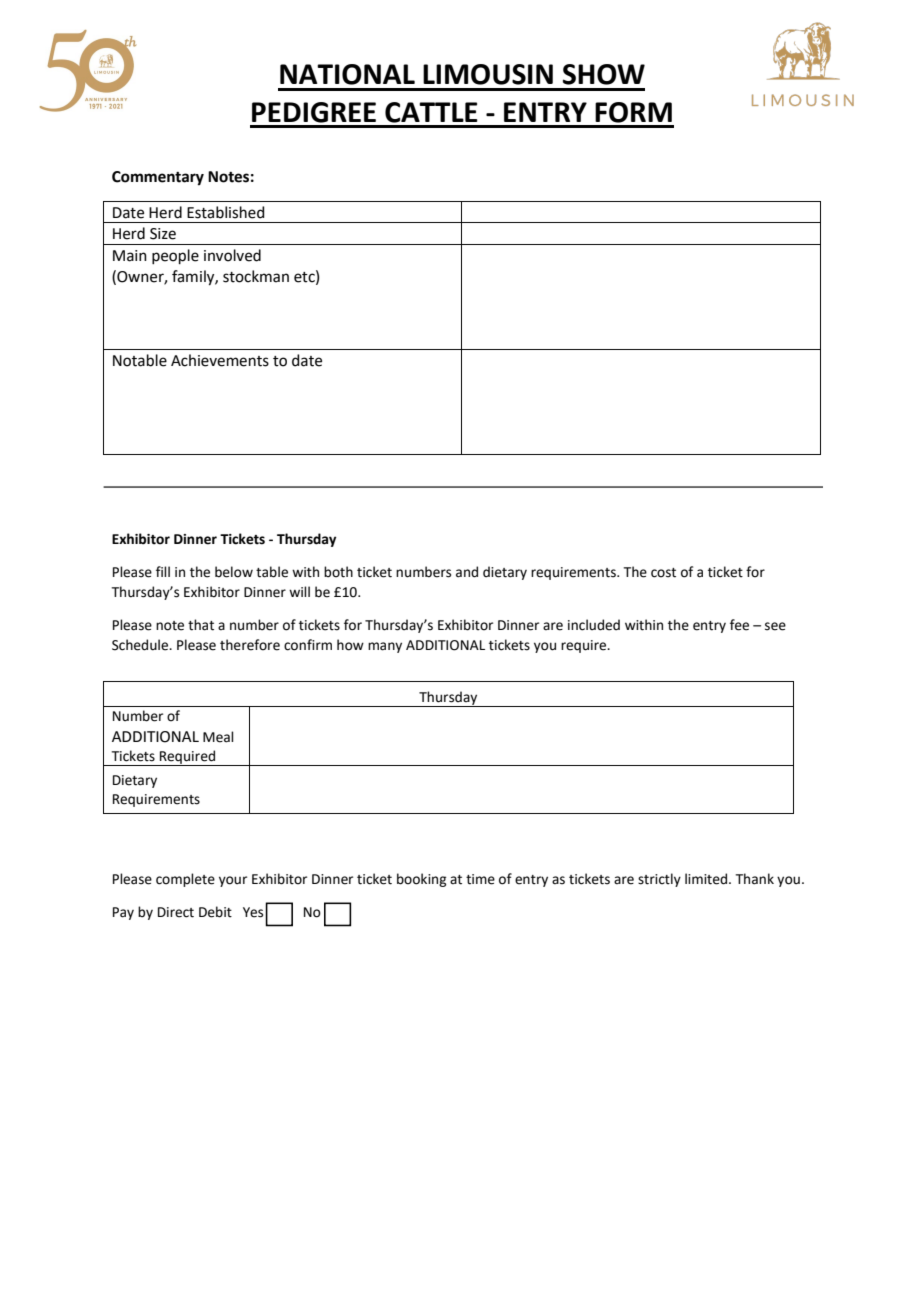 The height and width of the document is (1308, 924). I want to click on below, so click(234, 572).
